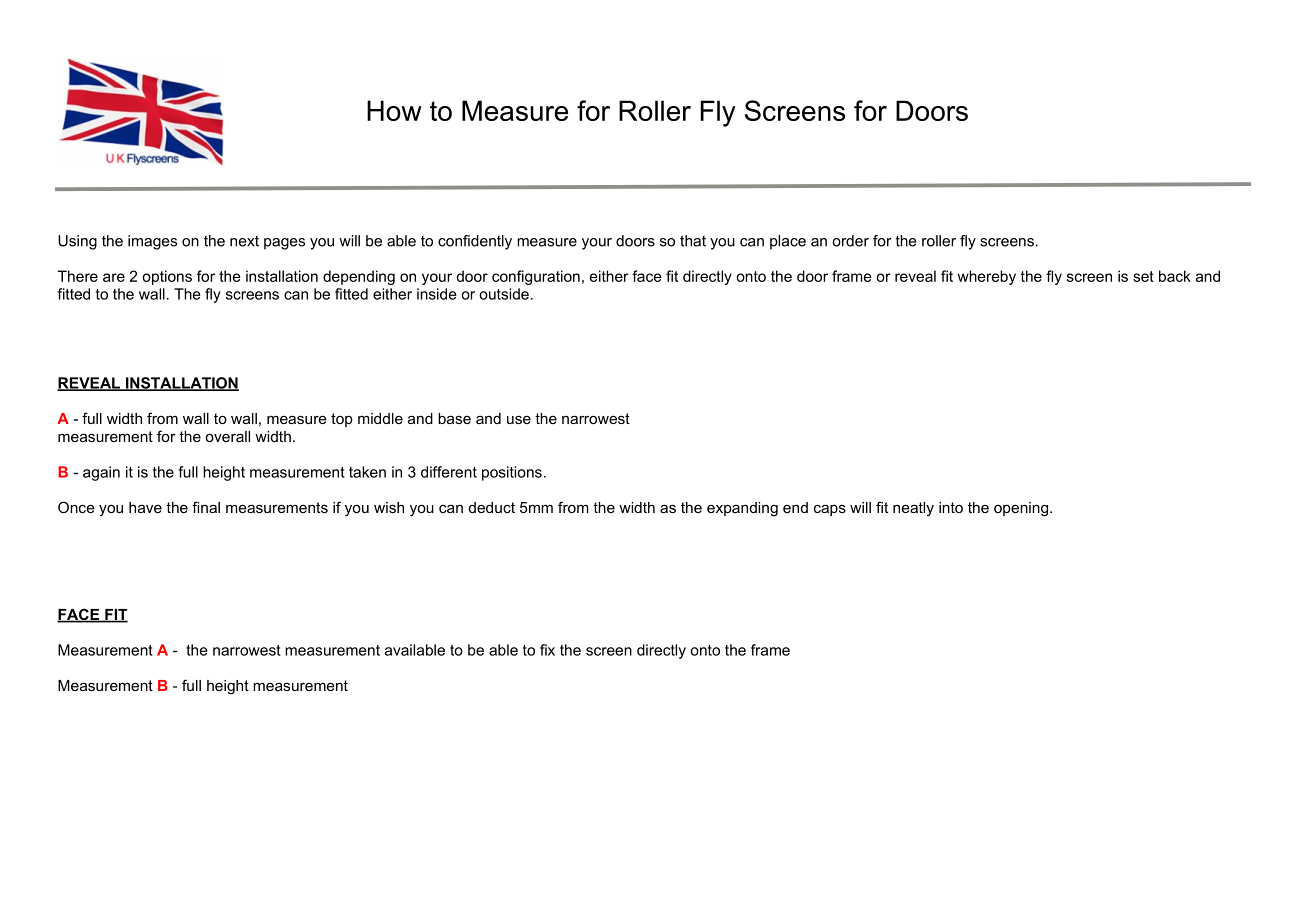  What do you see at coordinates (101, 473) in the page?
I see `again` at bounding box center [101, 473].
